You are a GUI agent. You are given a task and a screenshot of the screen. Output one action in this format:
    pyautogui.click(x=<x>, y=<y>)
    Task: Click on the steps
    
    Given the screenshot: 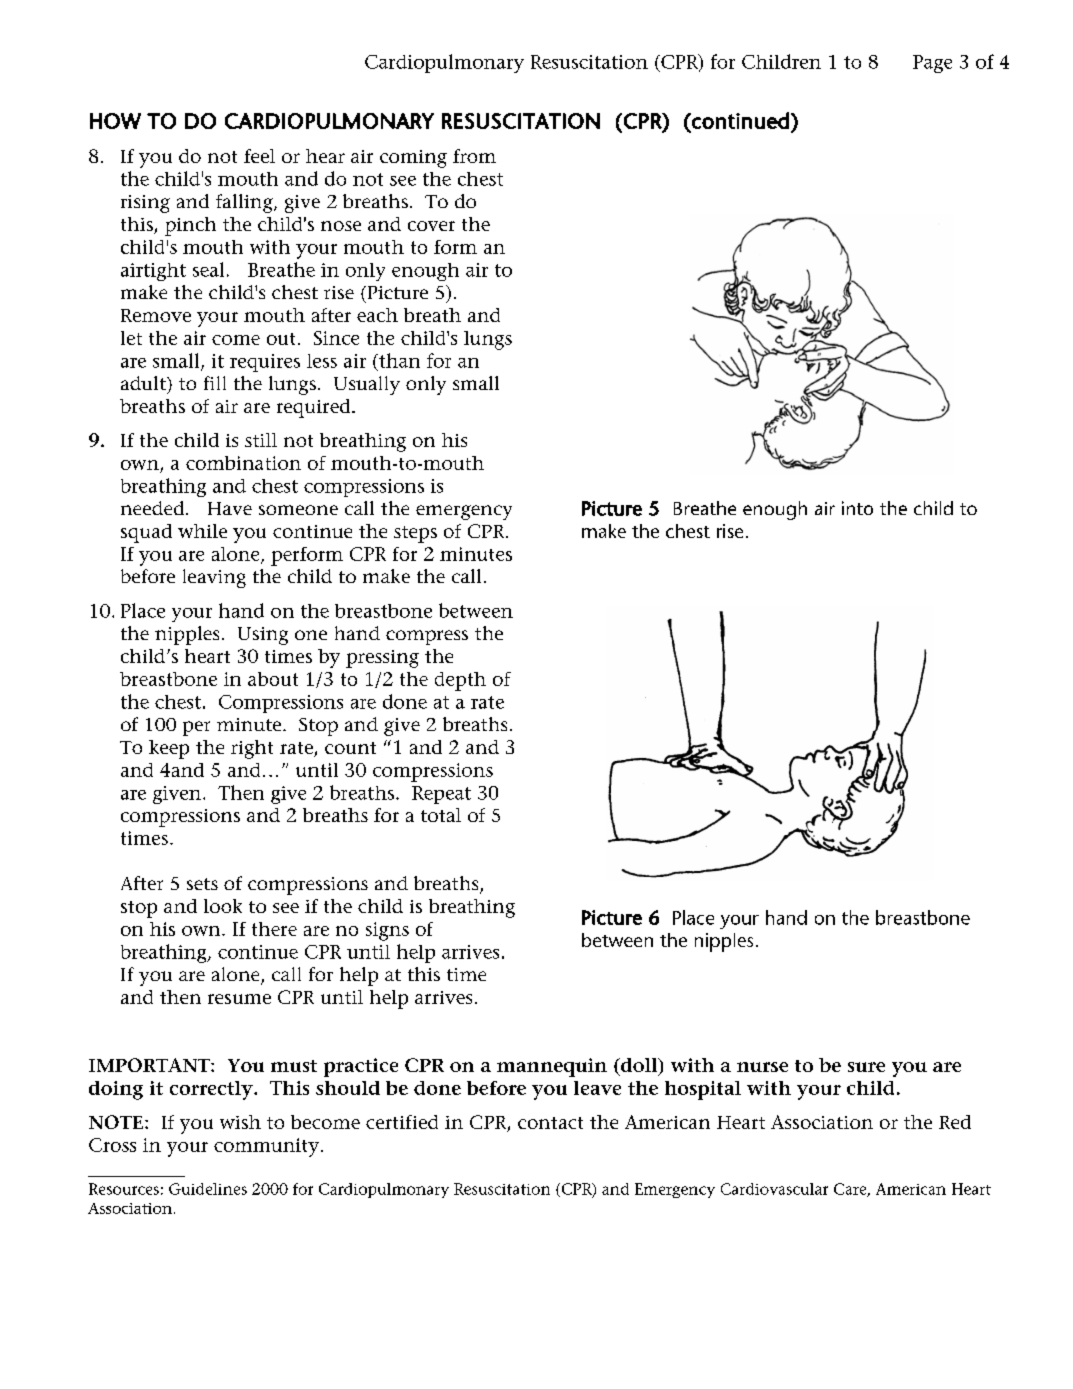 What is the action you would take?
    pyautogui.click(x=415, y=534)
